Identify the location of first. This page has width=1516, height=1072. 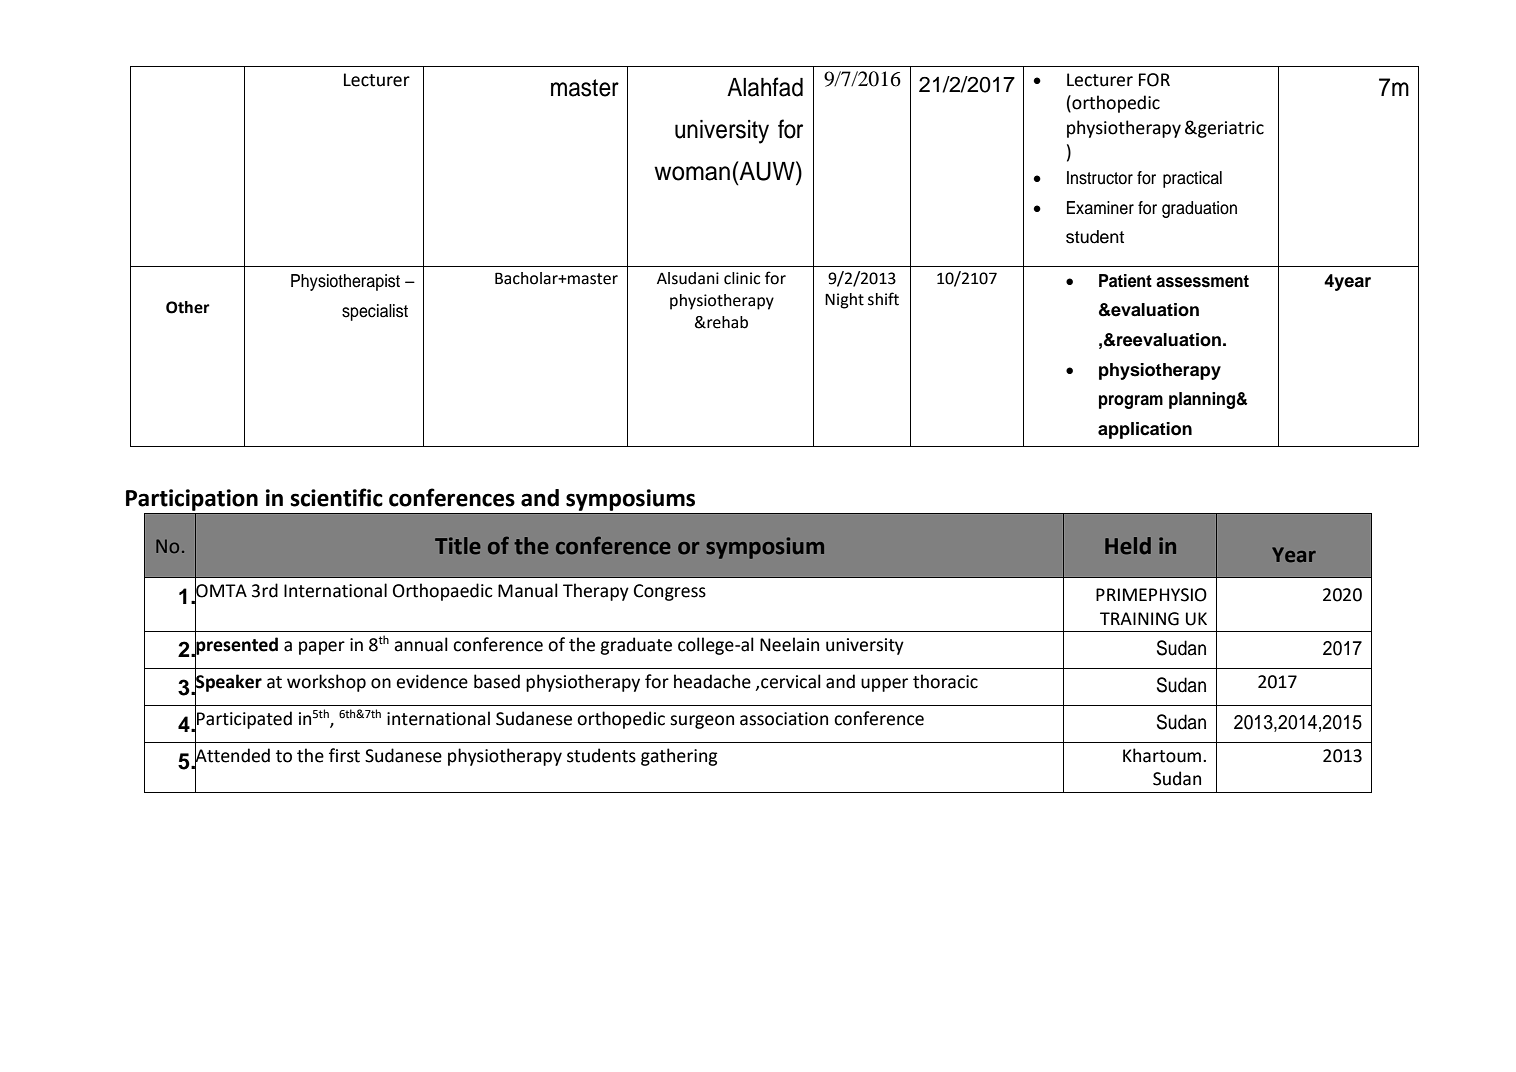
(344, 755).
